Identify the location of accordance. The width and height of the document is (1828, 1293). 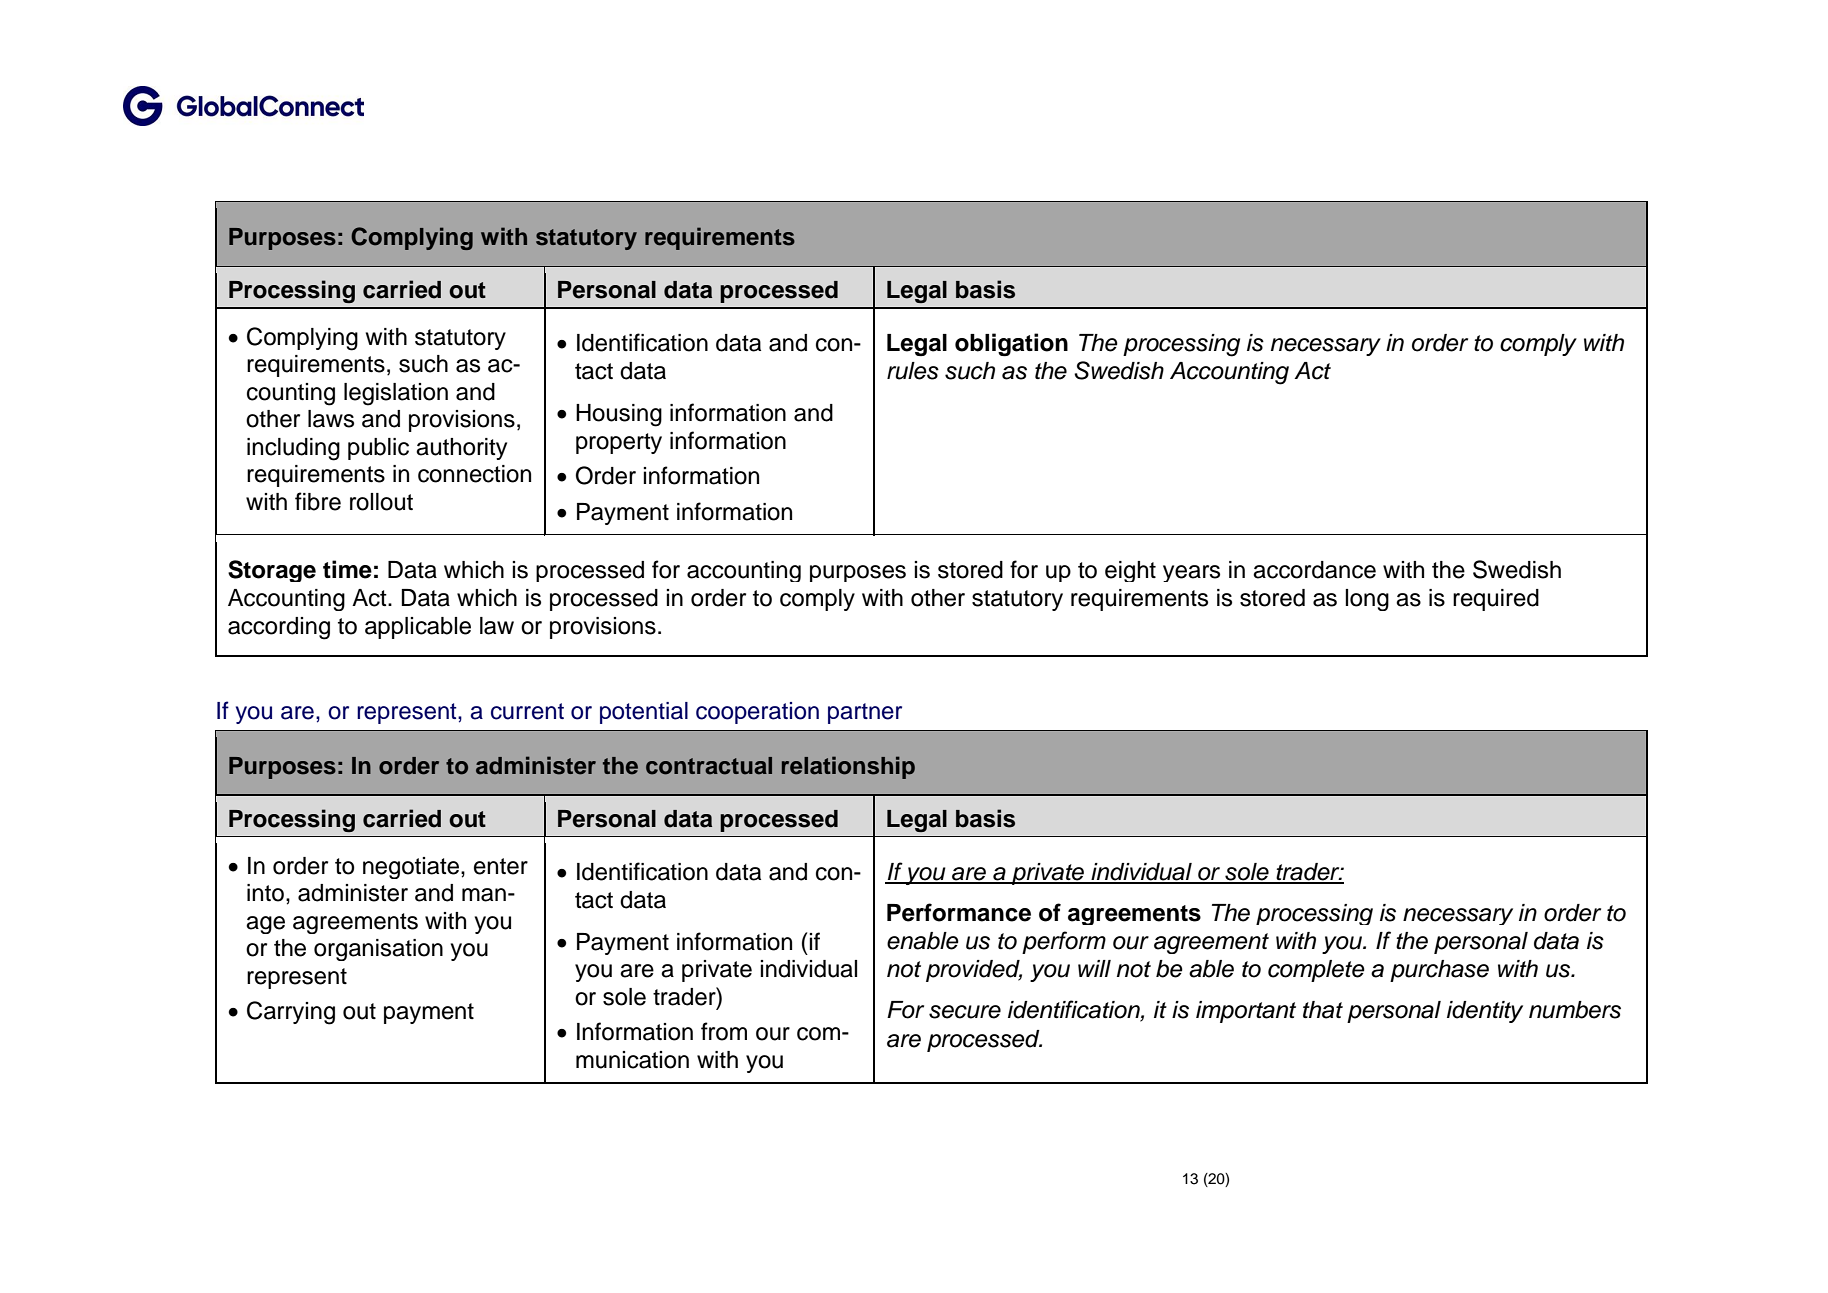
(1314, 570).
